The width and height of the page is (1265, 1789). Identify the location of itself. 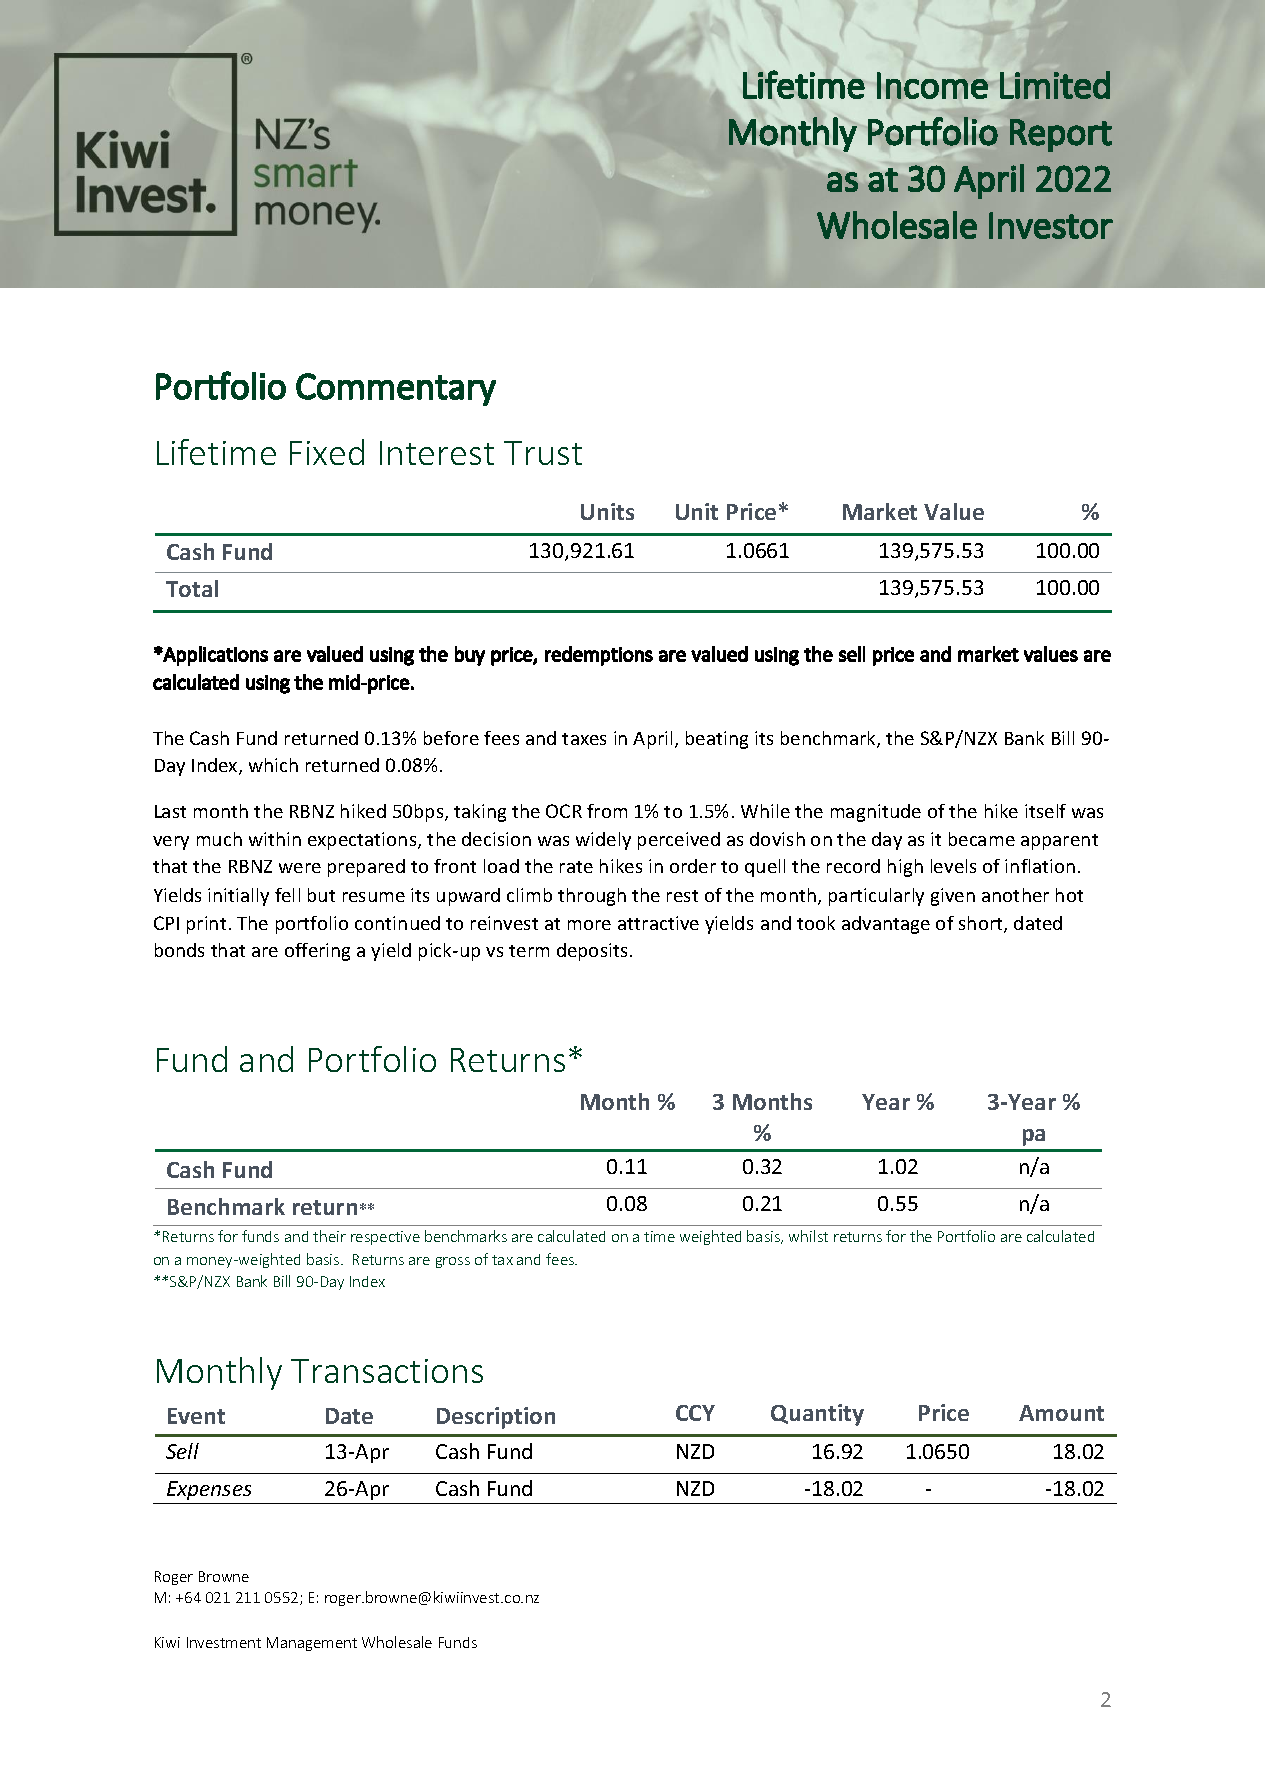
(1045, 811).
